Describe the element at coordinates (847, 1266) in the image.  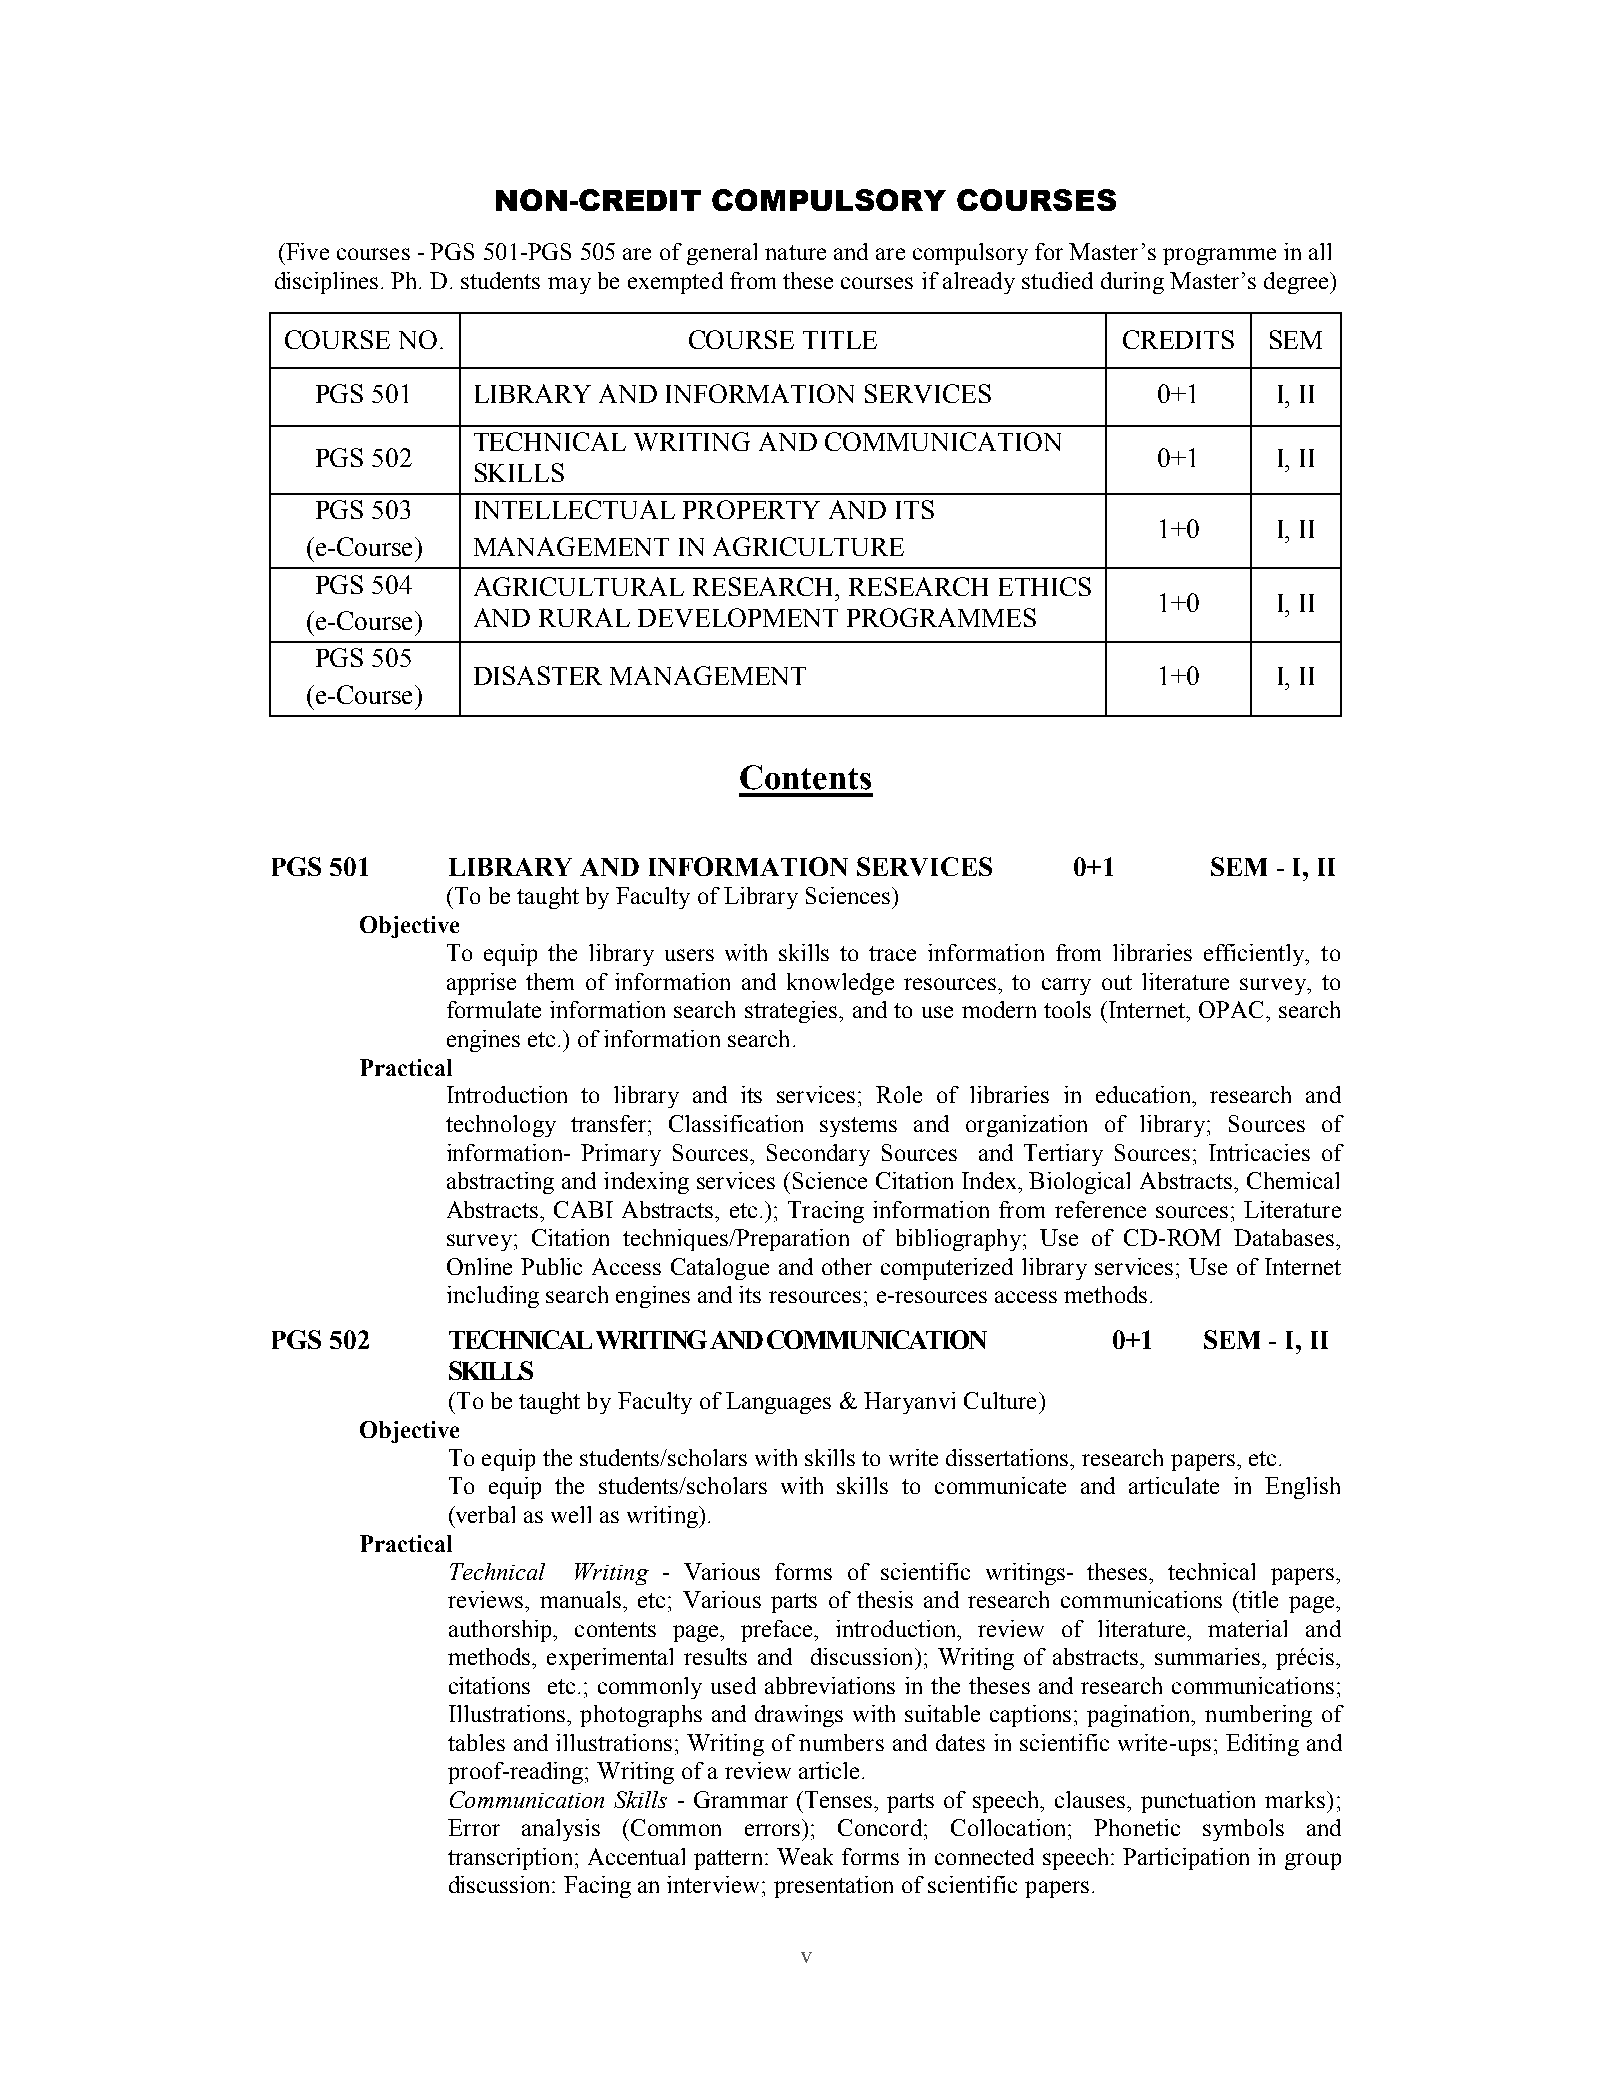
I see `other` at that location.
